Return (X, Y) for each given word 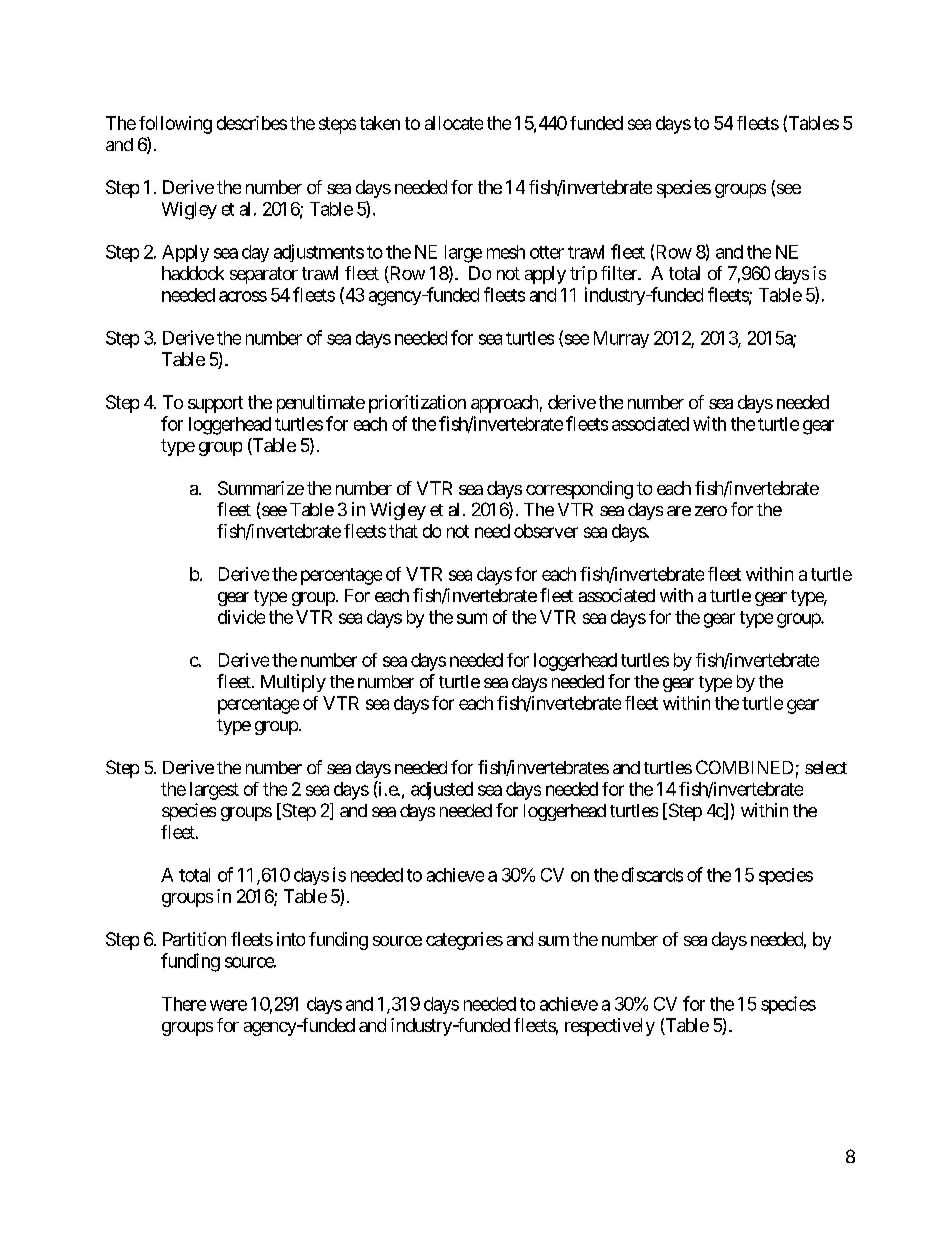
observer (546, 531)
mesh (506, 252)
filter (620, 273)
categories (464, 941)
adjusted (442, 791)
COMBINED (744, 767)
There (184, 1004)
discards (652, 874)
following (175, 125)
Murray (621, 339)
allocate (454, 123)
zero (711, 511)
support (215, 404)
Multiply (293, 683)
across (243, 296)
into (291, 939)
